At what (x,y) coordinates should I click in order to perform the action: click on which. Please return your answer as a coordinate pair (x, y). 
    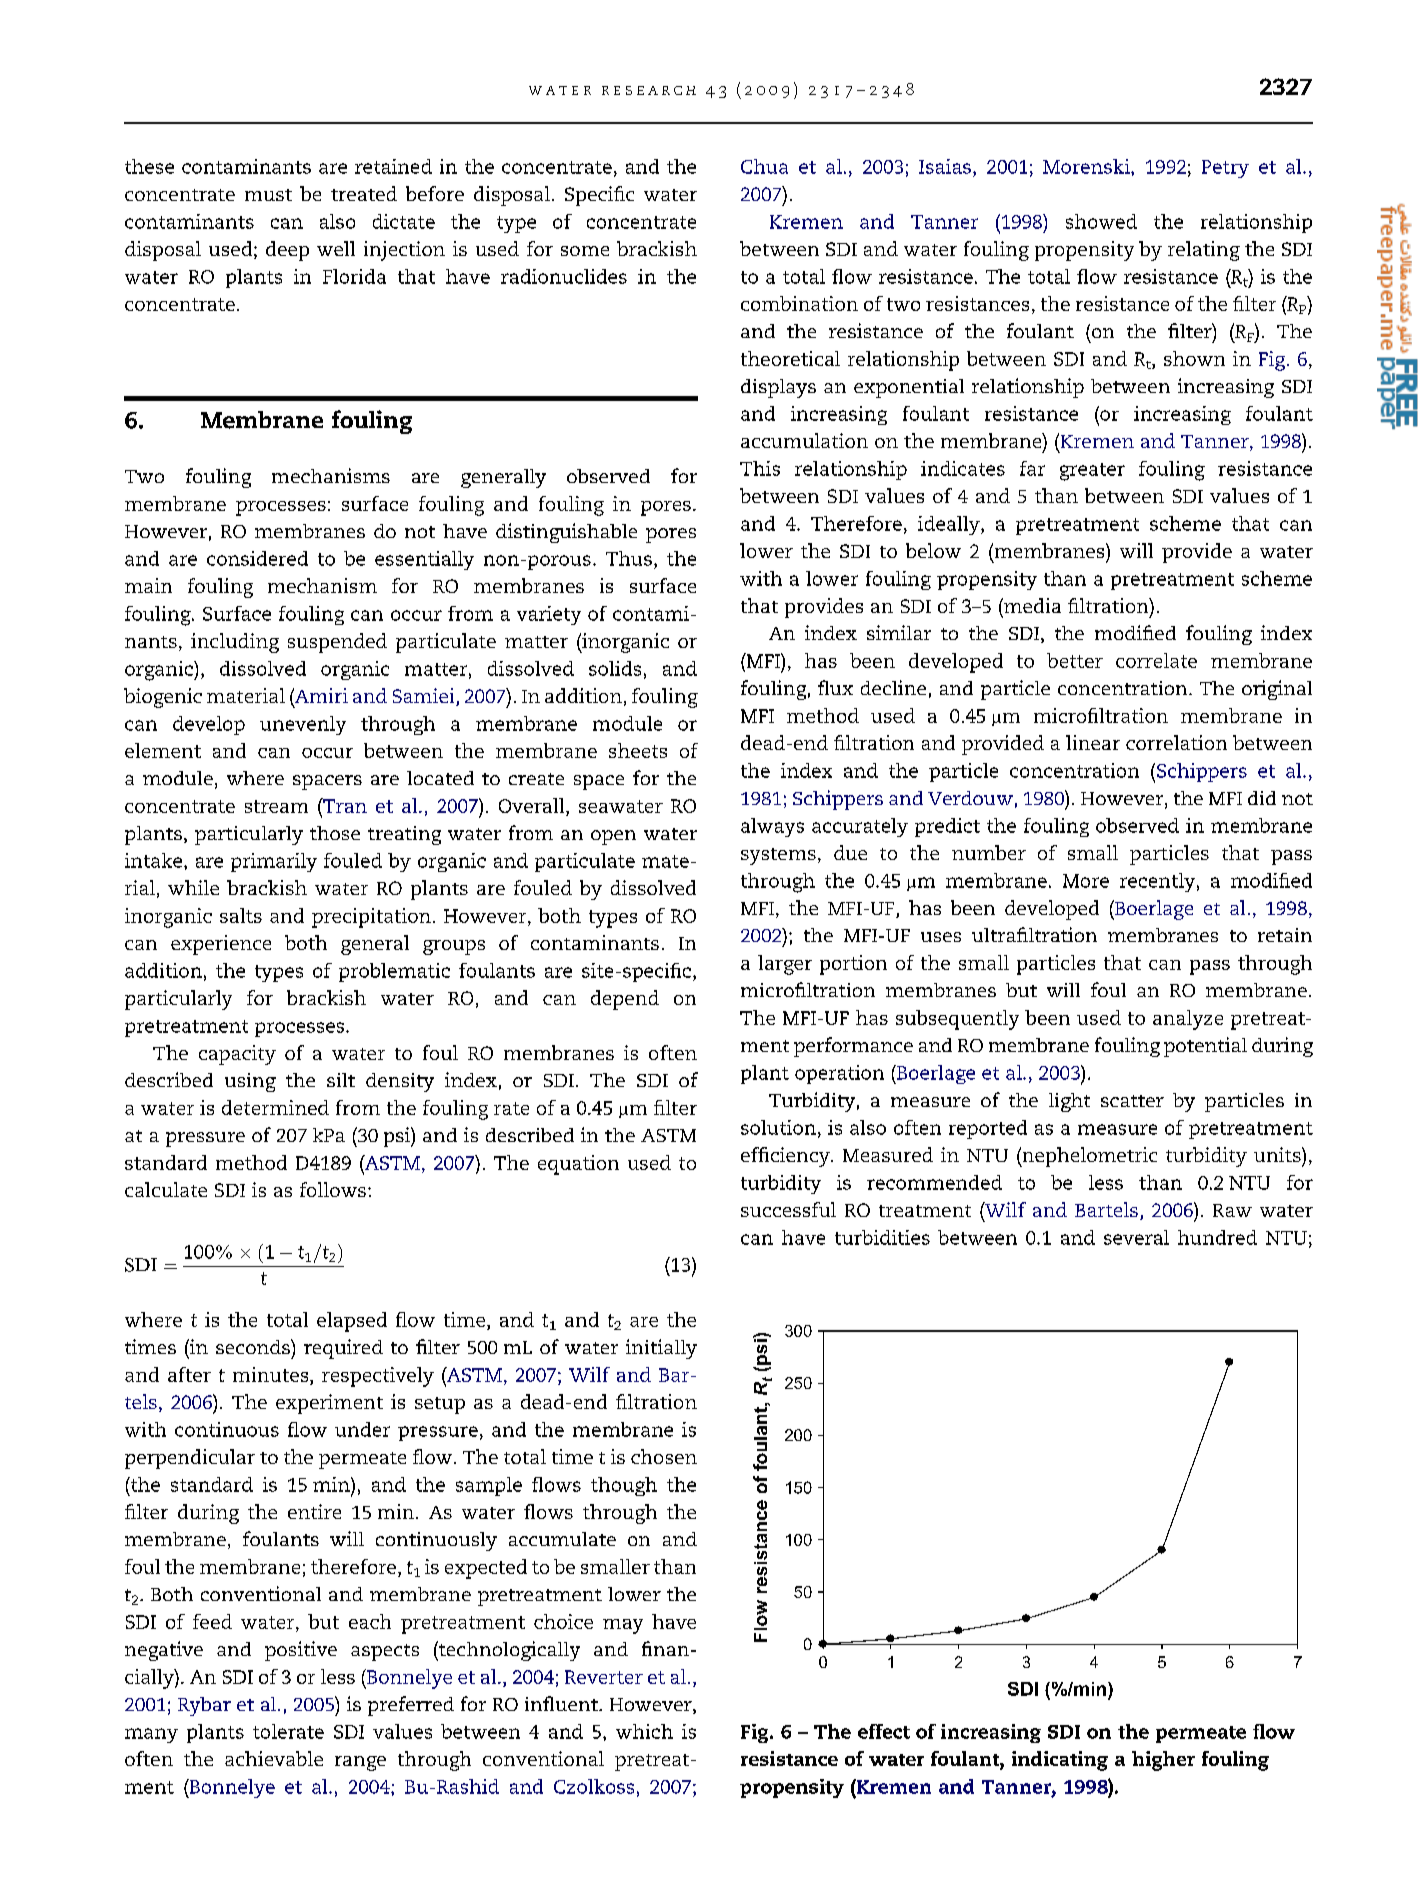
    Looking at the image, I should click on (644, 1731).
